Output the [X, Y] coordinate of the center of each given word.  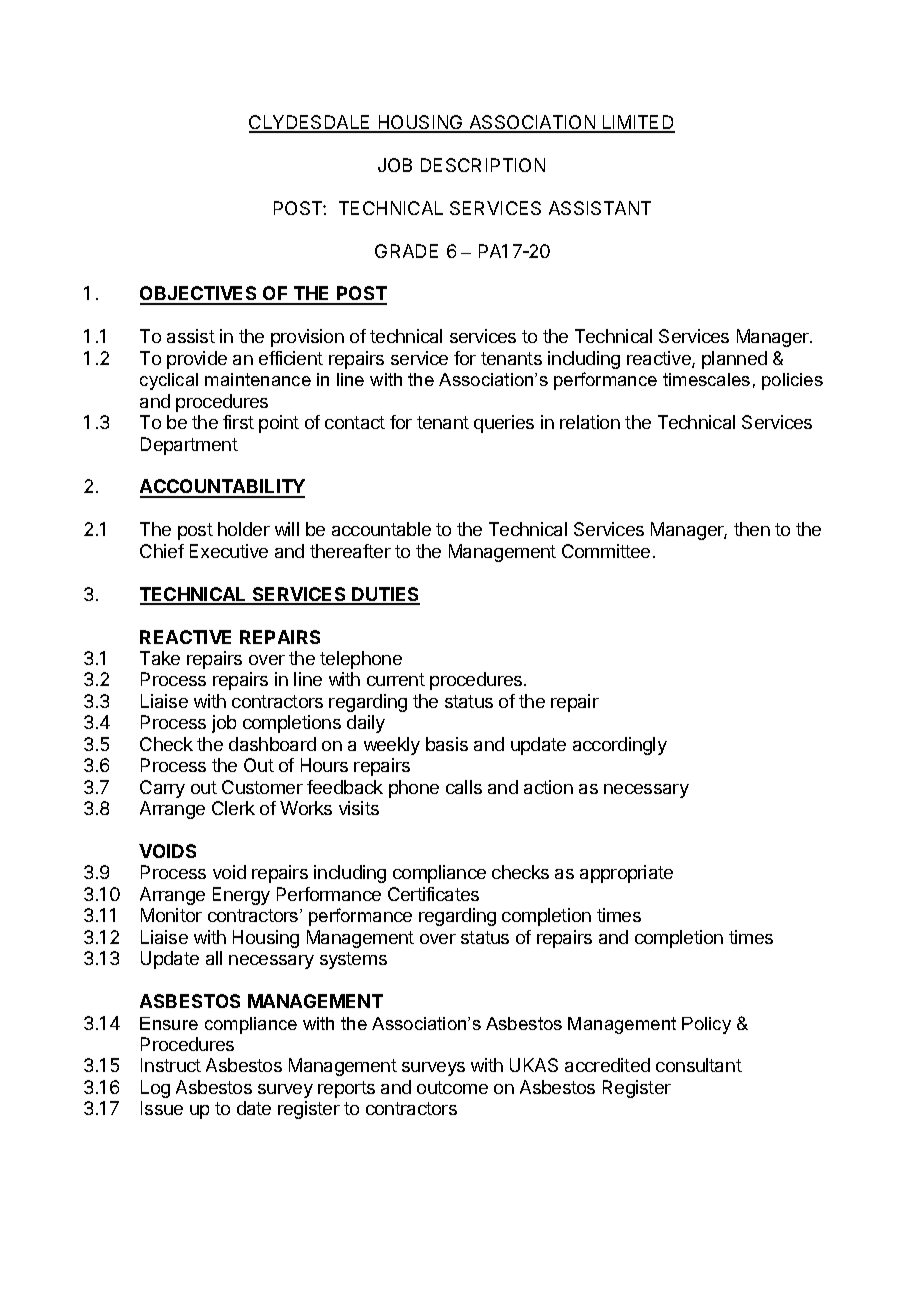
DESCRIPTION [483, 165]
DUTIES [385, 595]
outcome [452, 1087]
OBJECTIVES [200, 295]
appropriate [626, 874]
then [752, 529]
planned [734, 360]
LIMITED [638, 123]
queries [504, 424]
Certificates [433, 894]
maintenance [258, 379]
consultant [699, 1065]
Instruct [171, 1065]
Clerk [233, 808]
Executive [229, 551]
